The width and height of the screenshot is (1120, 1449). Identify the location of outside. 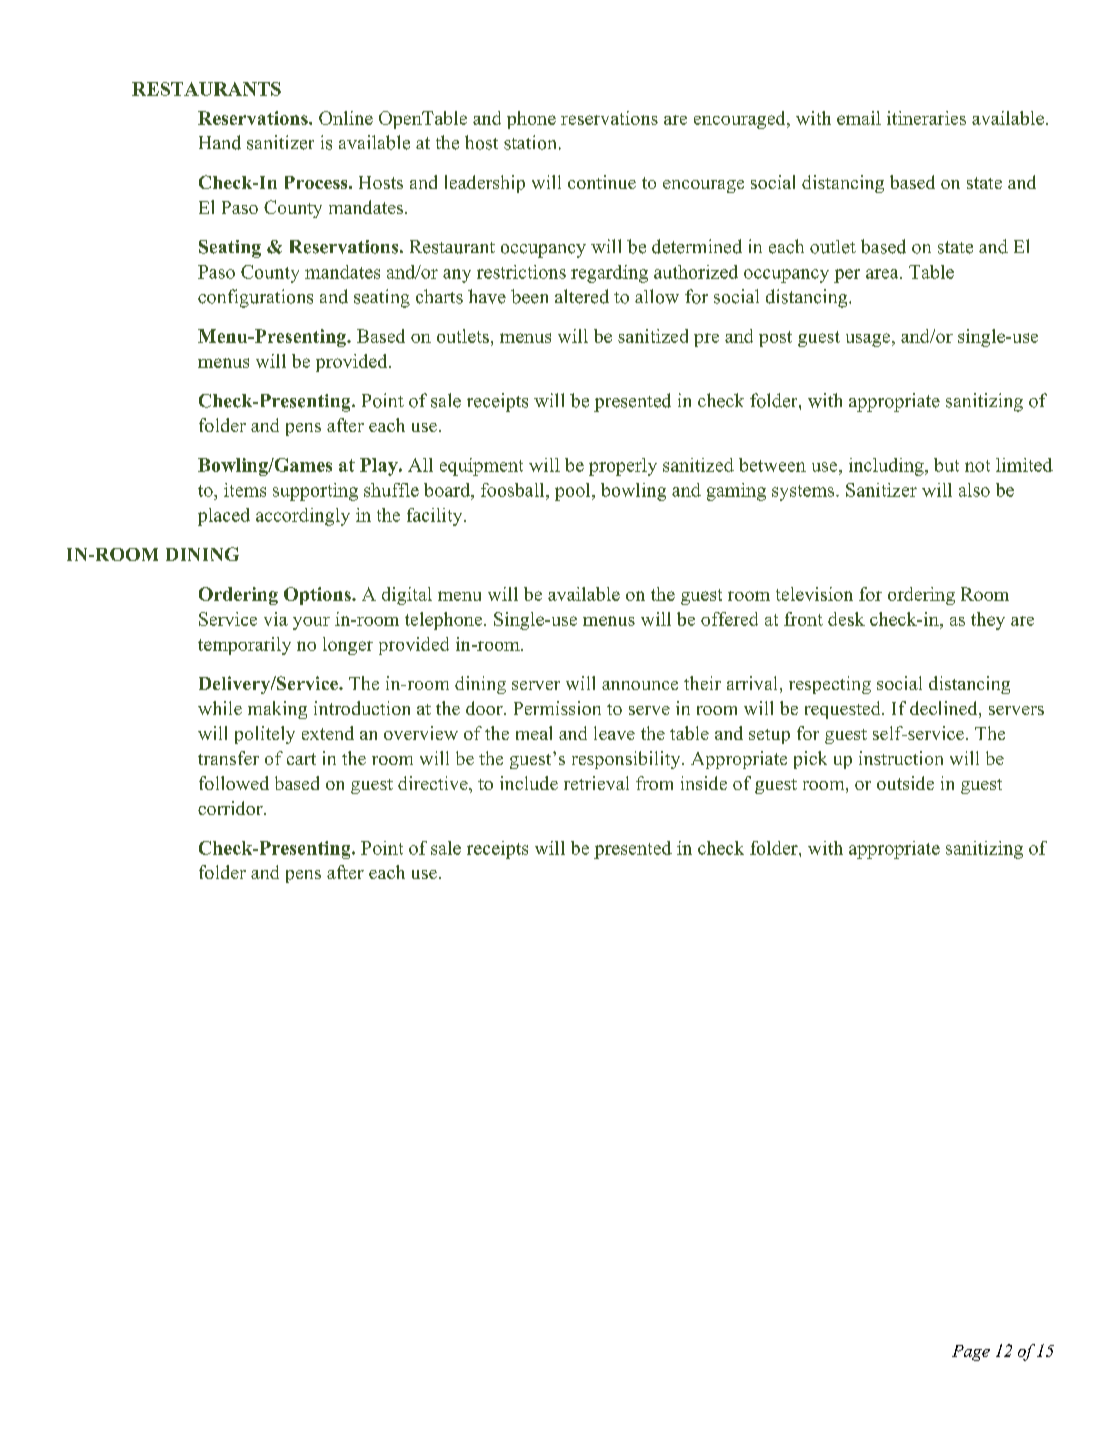
(905, 783).
